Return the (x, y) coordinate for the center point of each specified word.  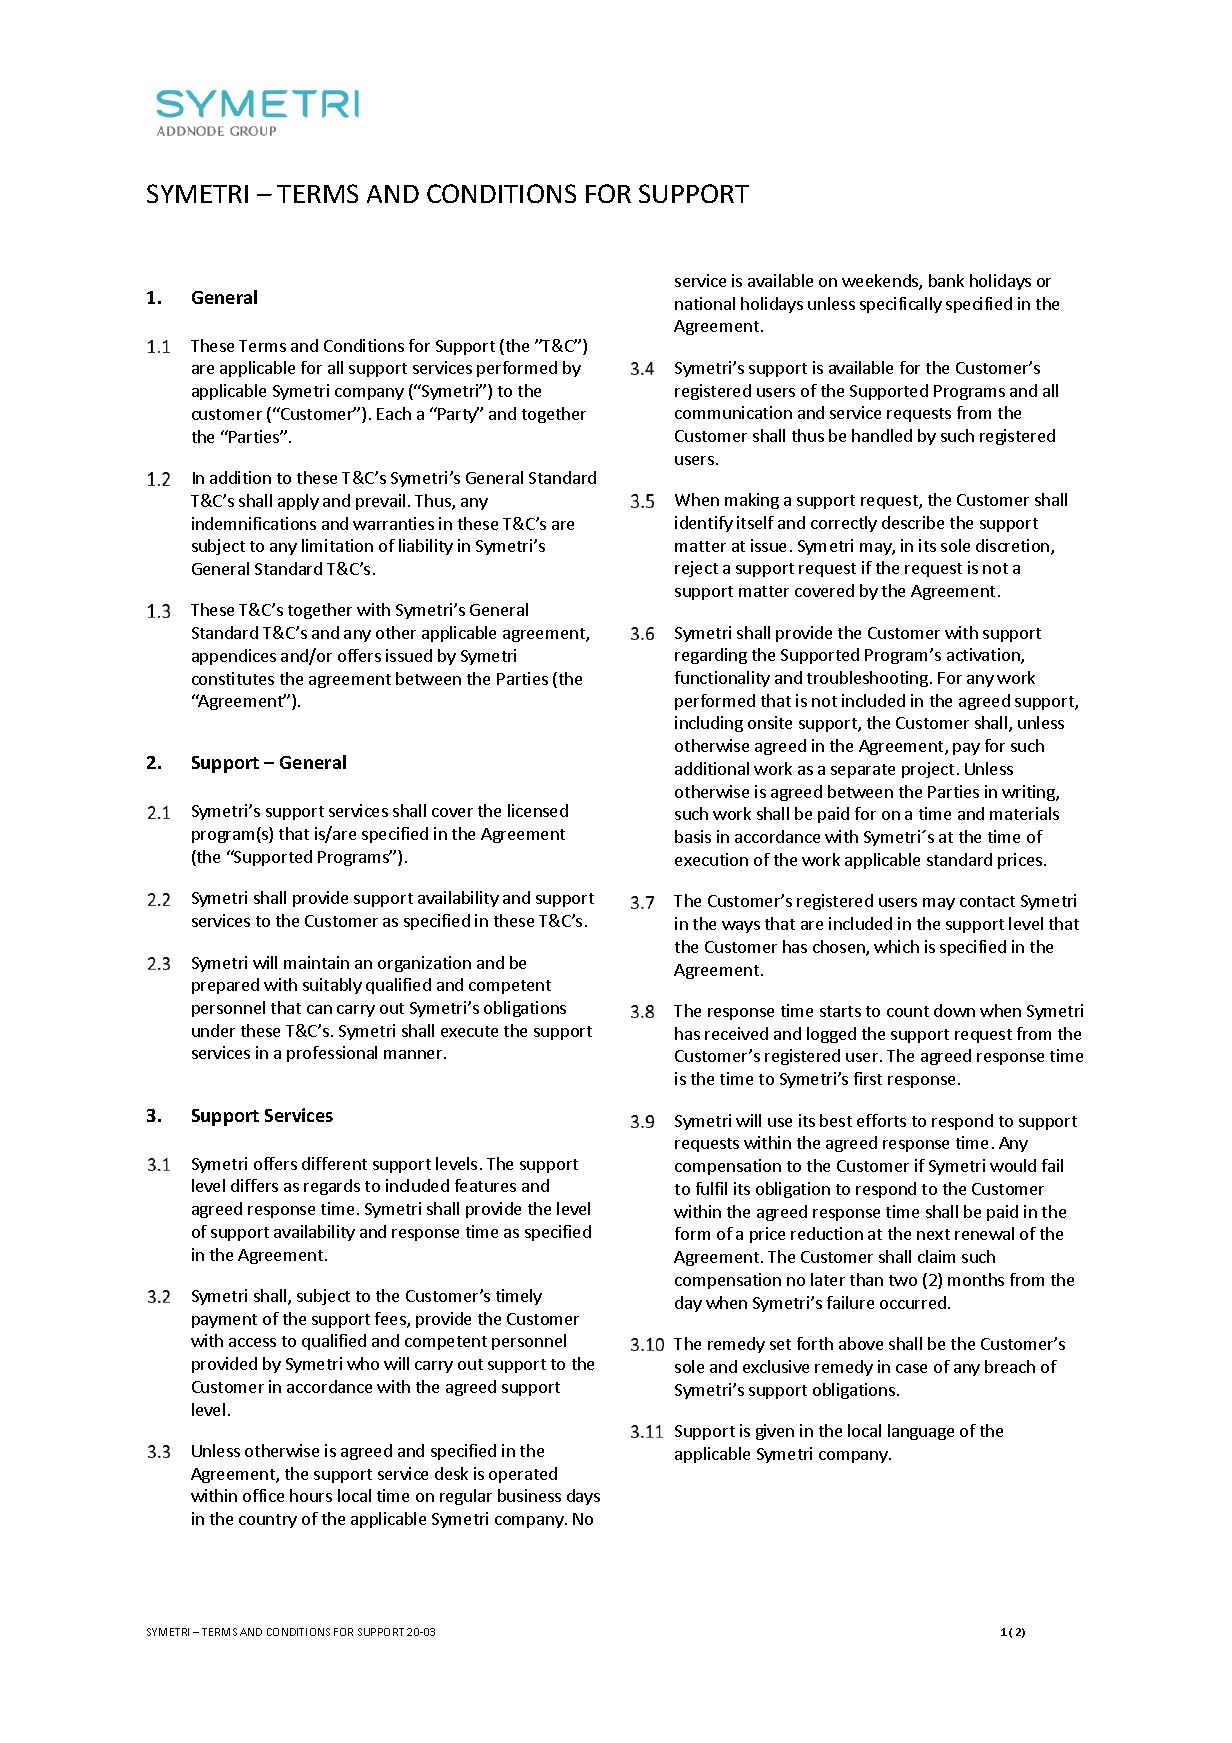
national (705, 303)
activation (984, 656)
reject (696, 569)
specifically (901, 305)
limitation (337, 545)
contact (987, 901)
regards (332, 1187)
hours (311, 1495)
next (933, 1234)
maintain (316, 962)
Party (457, 415)
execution (711, 859)
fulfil (711, 1188)
